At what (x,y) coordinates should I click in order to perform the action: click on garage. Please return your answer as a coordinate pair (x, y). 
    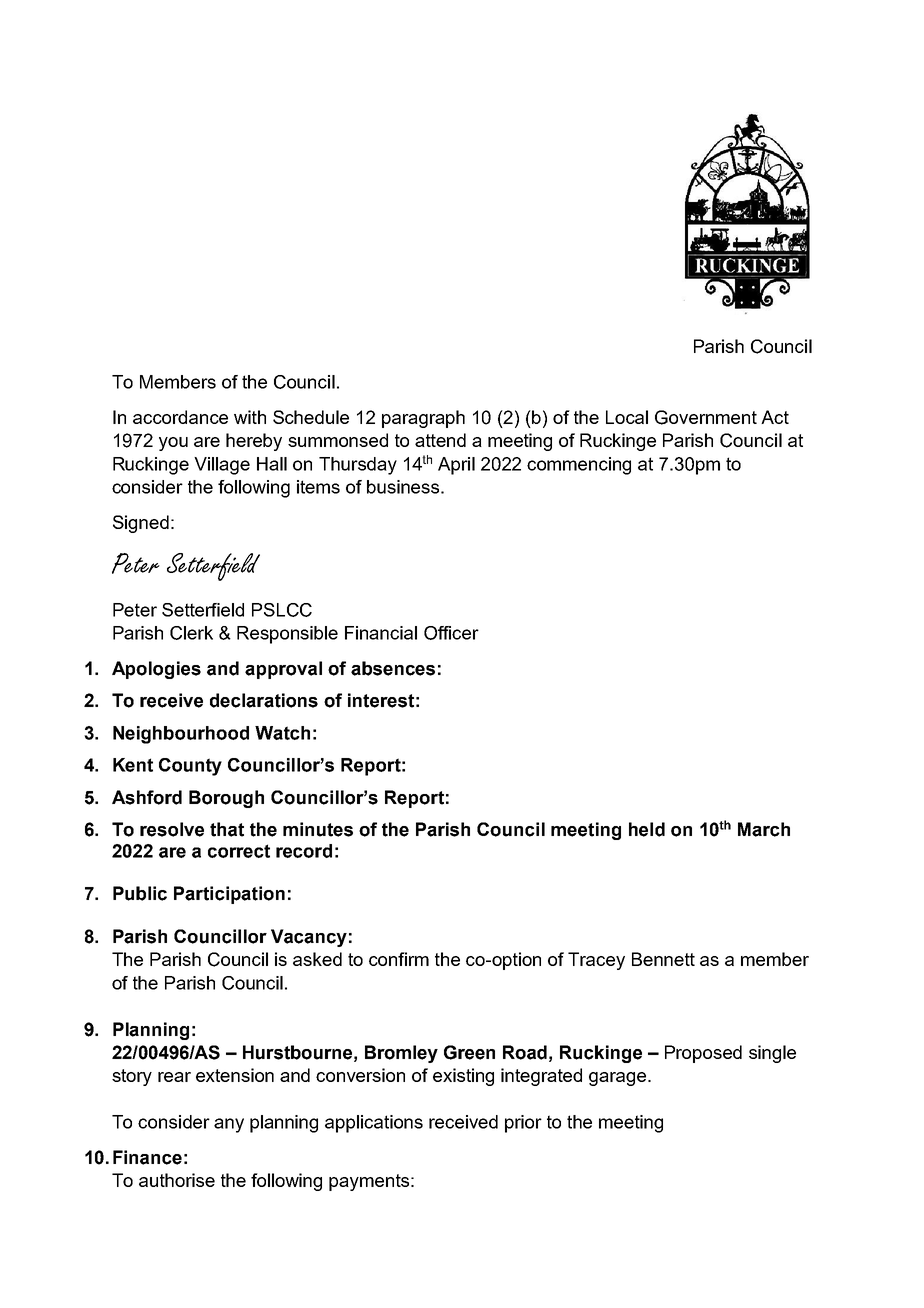
    Looking at the image, I should click on (617, 1079).
